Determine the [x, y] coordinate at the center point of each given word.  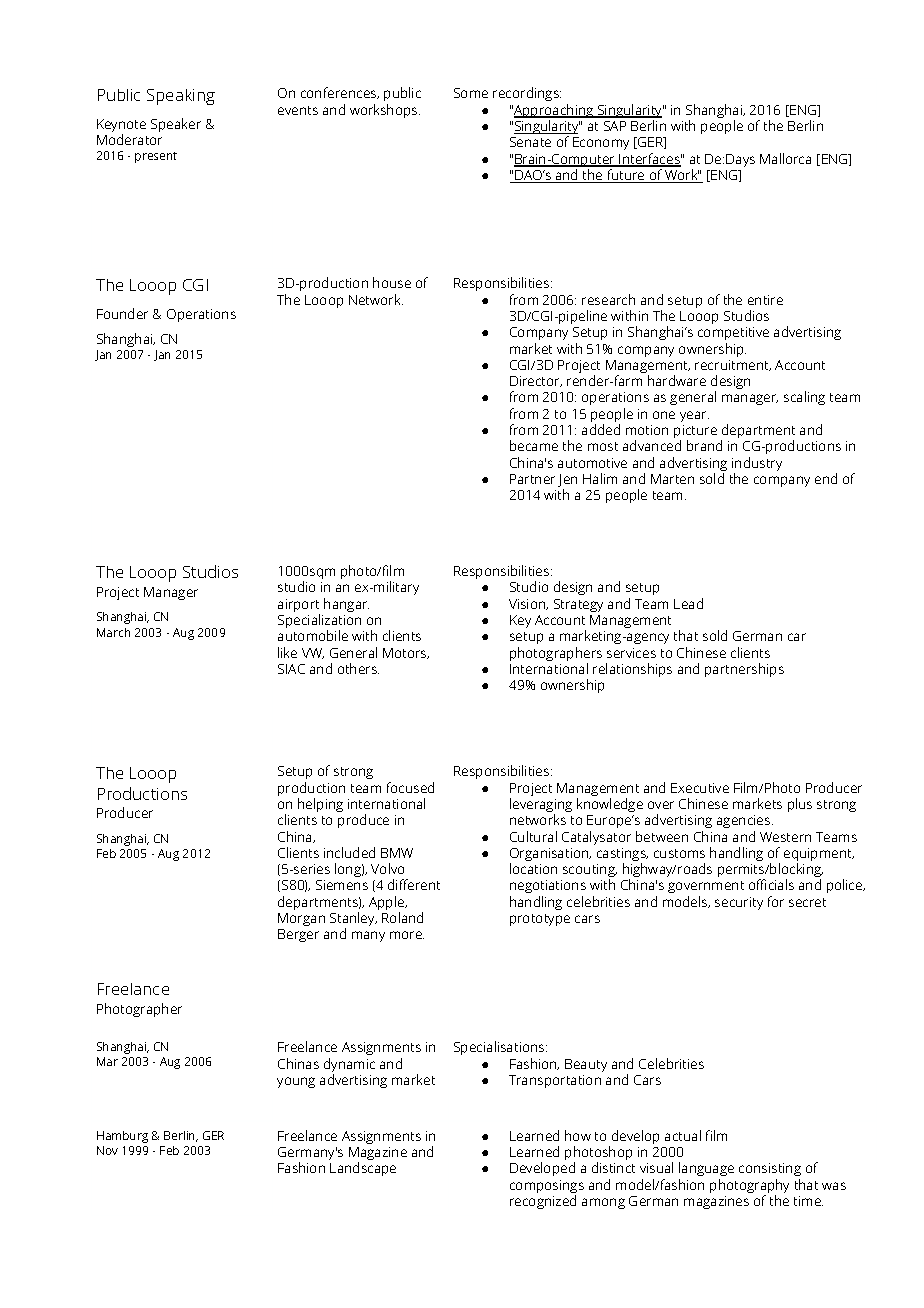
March [113, 632]
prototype [540, 920]
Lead [688, 603]
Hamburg [122, 1137]
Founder [122, 313]
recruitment [733, 365]
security [739, 903]
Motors [406, 653]
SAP [615, 126]
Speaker [176, 125]
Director [536, 381]
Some [471, 93]
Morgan [301, 919]
